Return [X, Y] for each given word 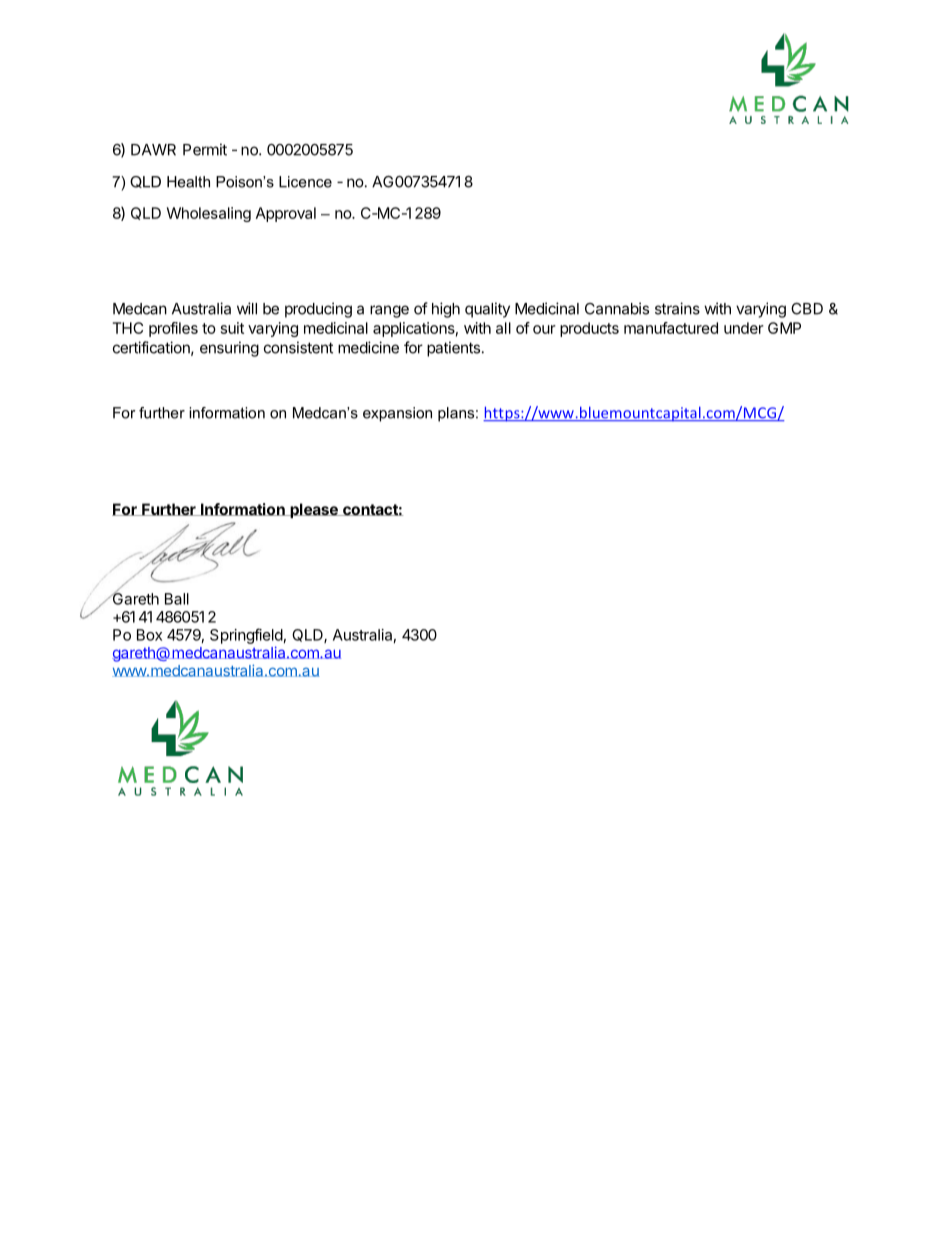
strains [677, 308]
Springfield [246, 636]
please [314, 510]
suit [232, 328]
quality [487, 310]
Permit [205, 149]
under [744, 328]
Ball [177, 599]
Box [149, 635]
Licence [305, 182]
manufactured [671, 328]
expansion [397, 414]
